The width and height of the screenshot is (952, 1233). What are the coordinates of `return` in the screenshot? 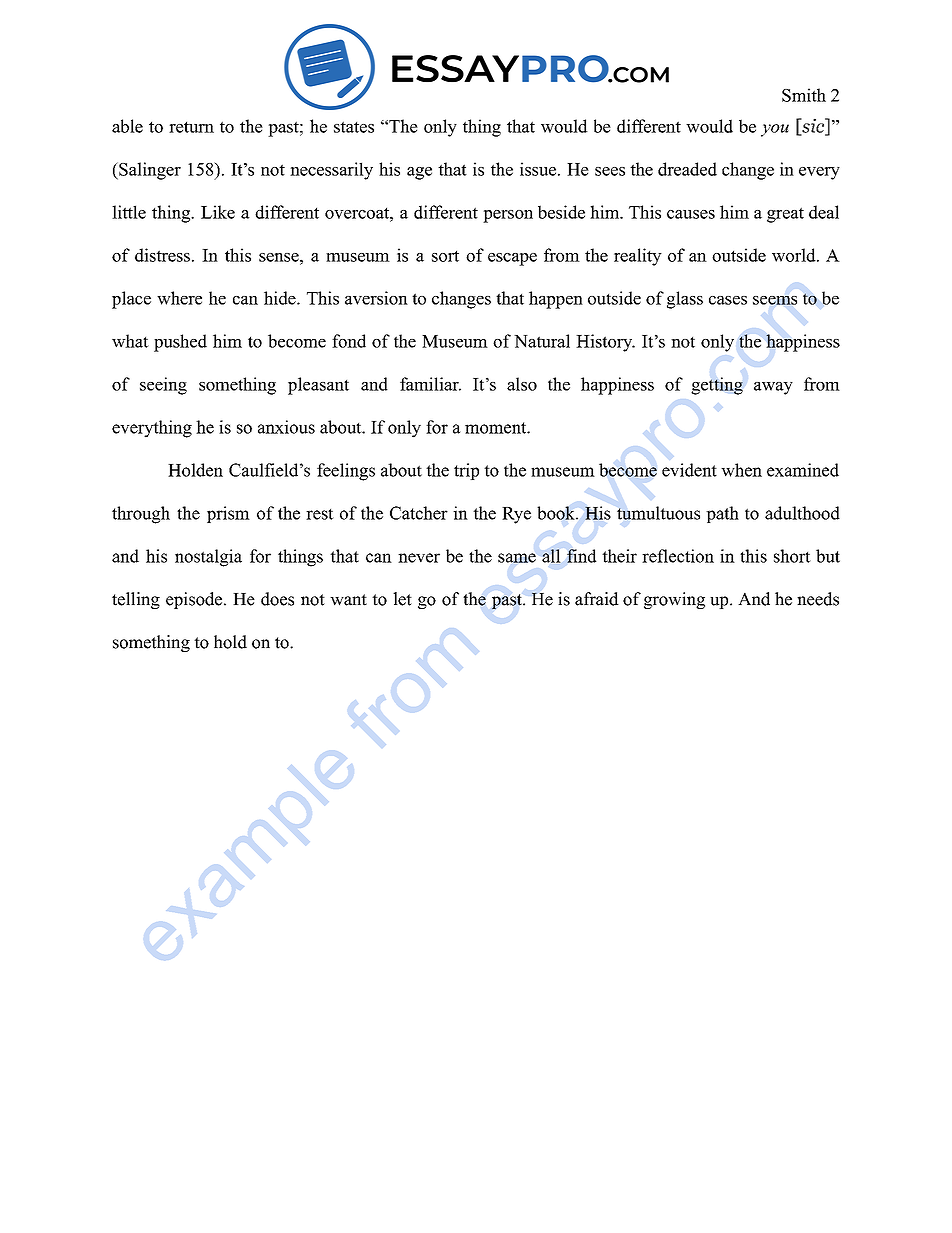 It's located at (191, 127).
